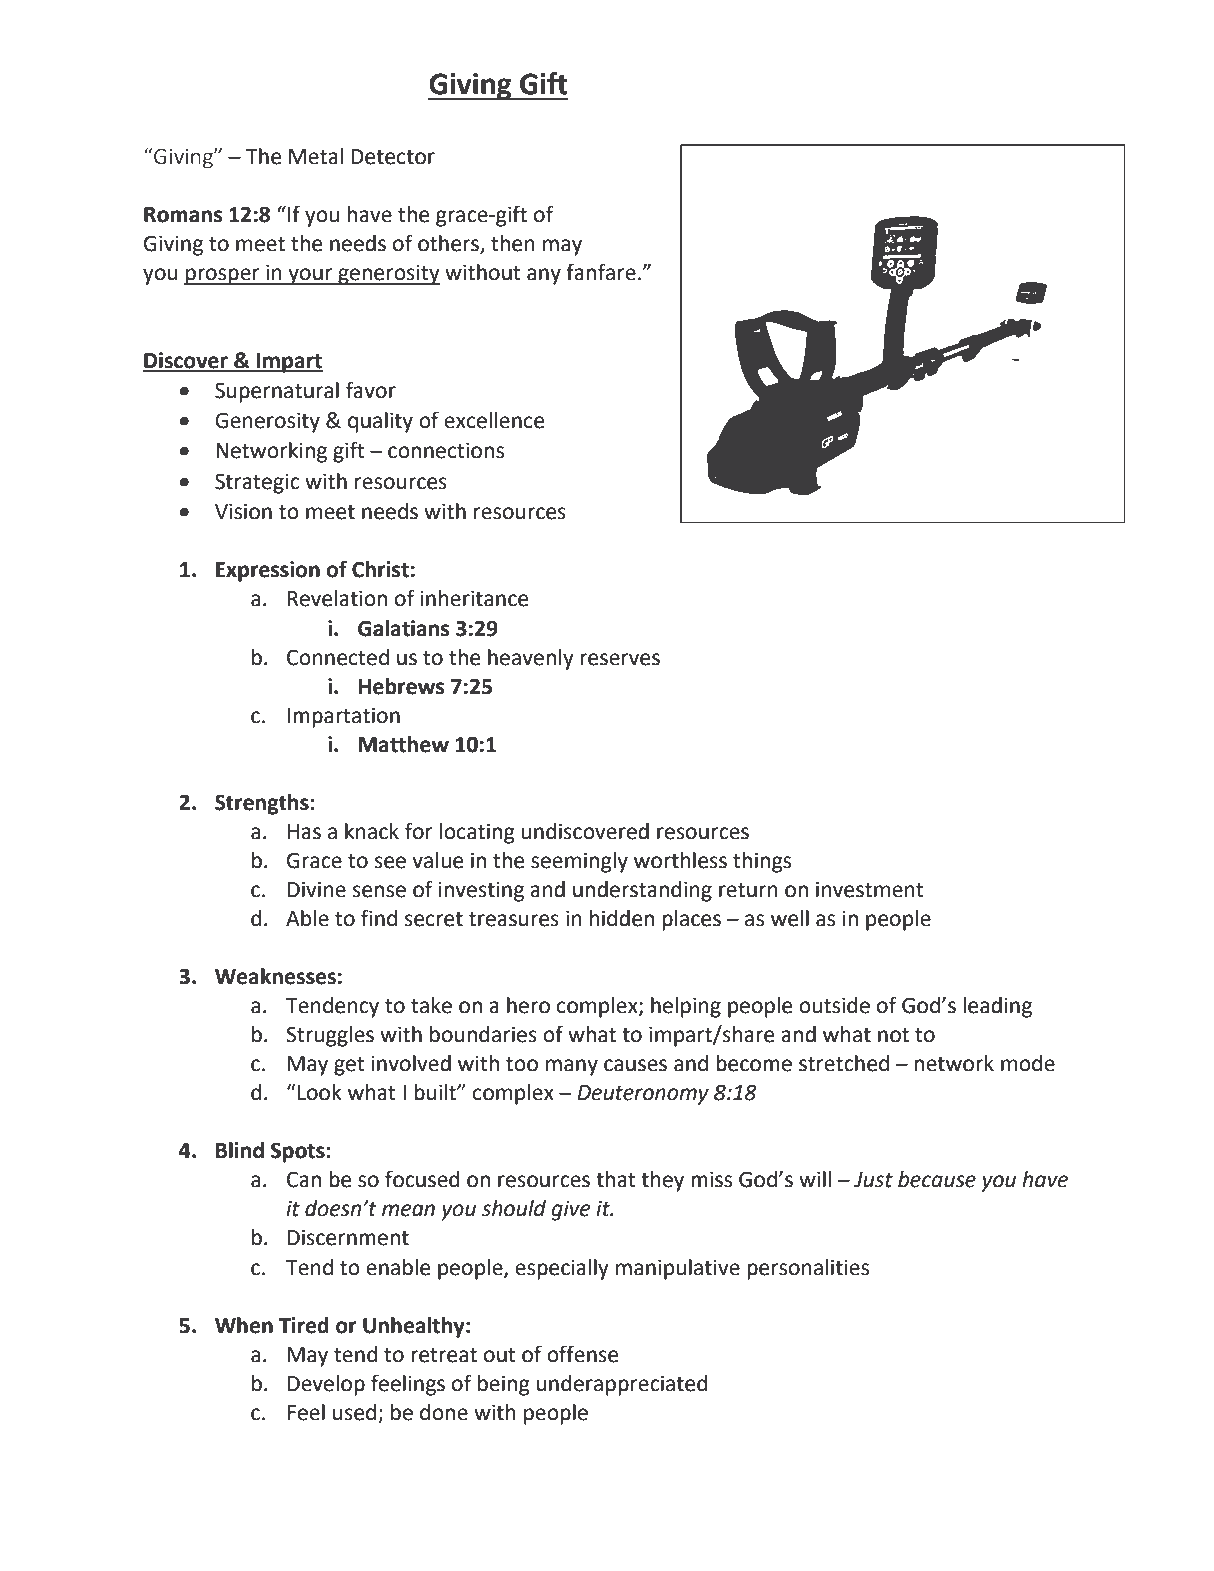 Image resolution: width=1214 pixels, height=1571 pixels. What do you see at coordinates (601, 272) in the document?
I see `fanfare` at bounding box center [601, 272].
